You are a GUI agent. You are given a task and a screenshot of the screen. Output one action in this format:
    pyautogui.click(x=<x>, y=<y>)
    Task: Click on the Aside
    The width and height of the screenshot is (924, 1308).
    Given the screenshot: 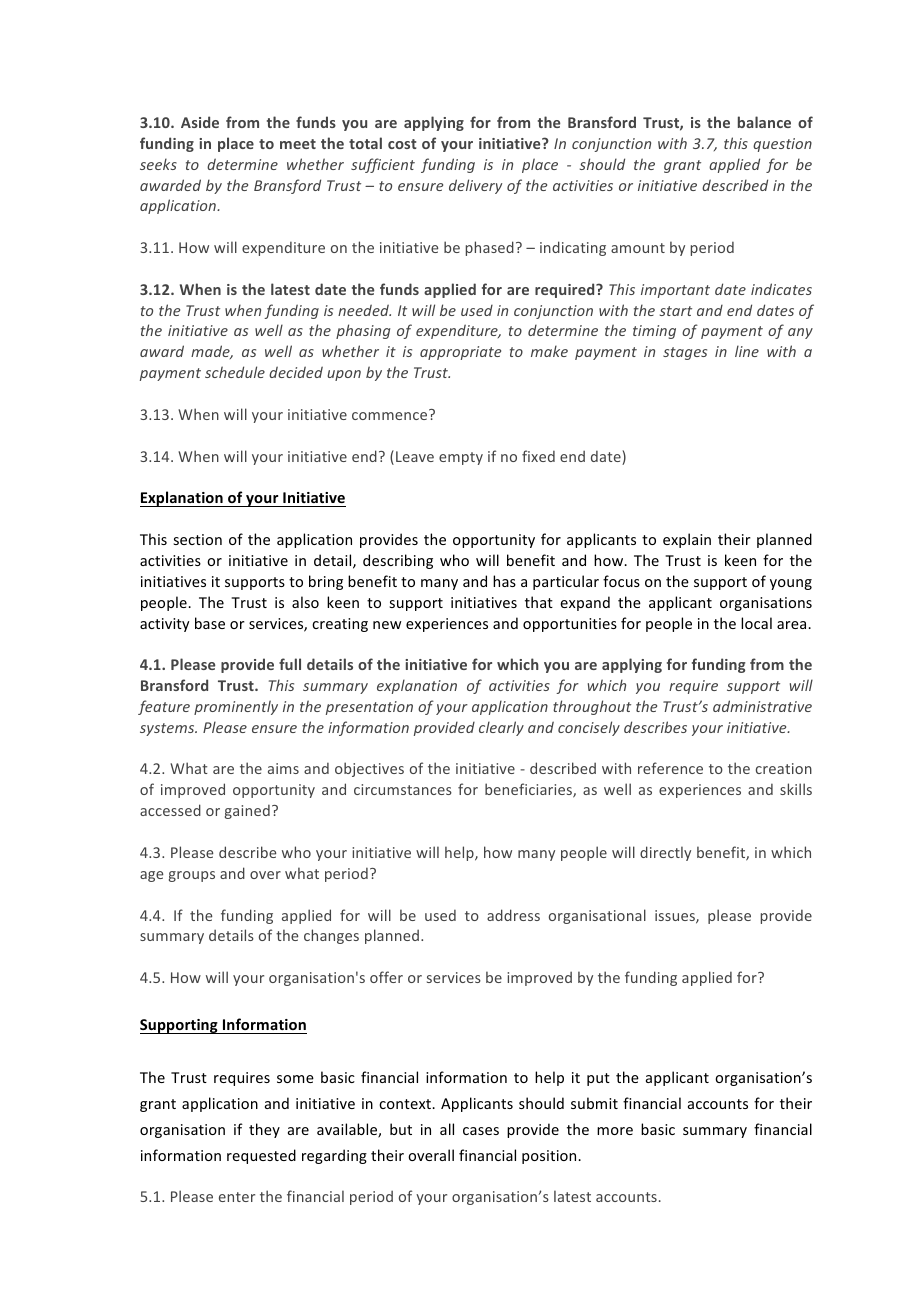 What is the action you would take?
    pyautogui.click(x=200, y=122)
